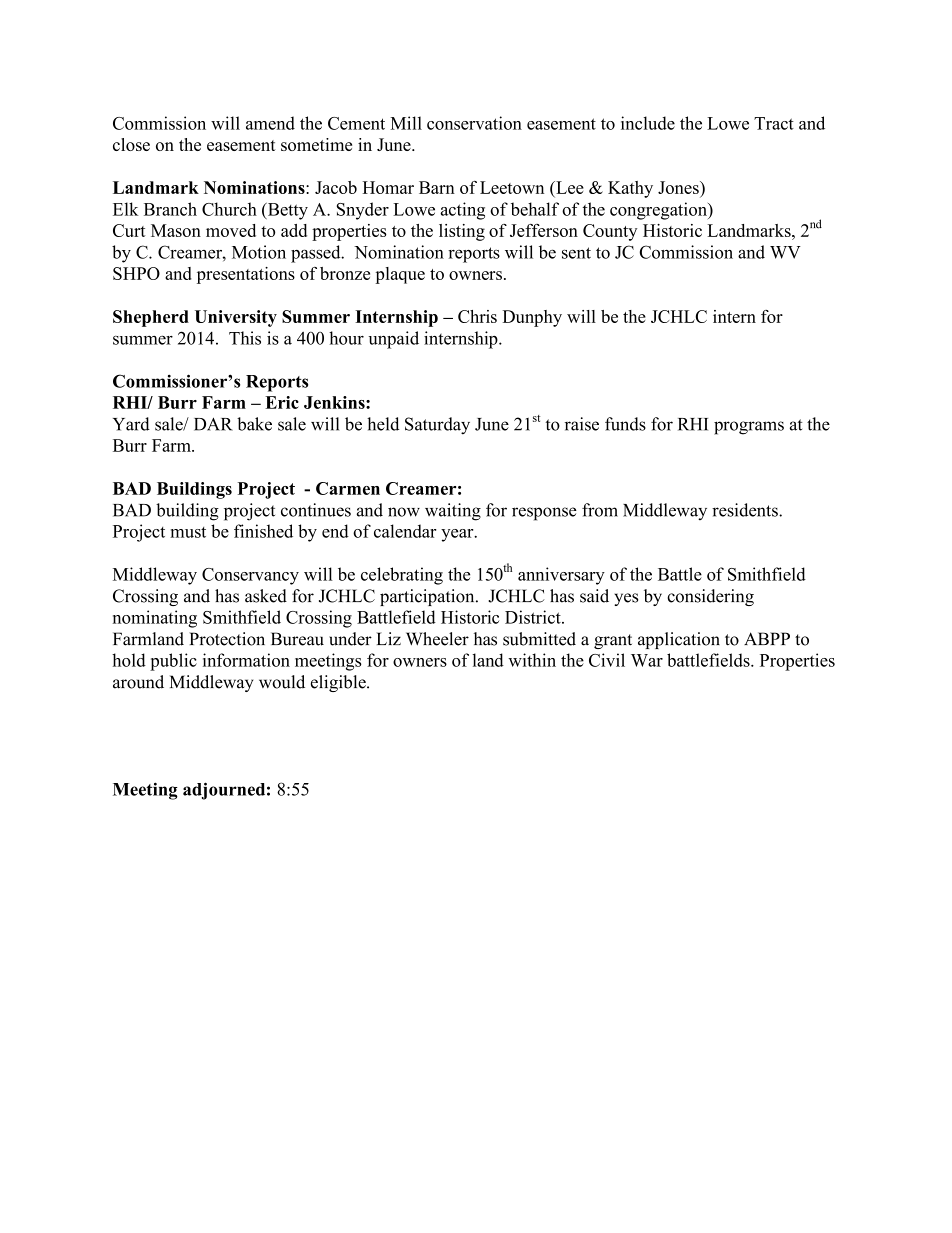  I want to click on unpaid, so click(394, 340).
